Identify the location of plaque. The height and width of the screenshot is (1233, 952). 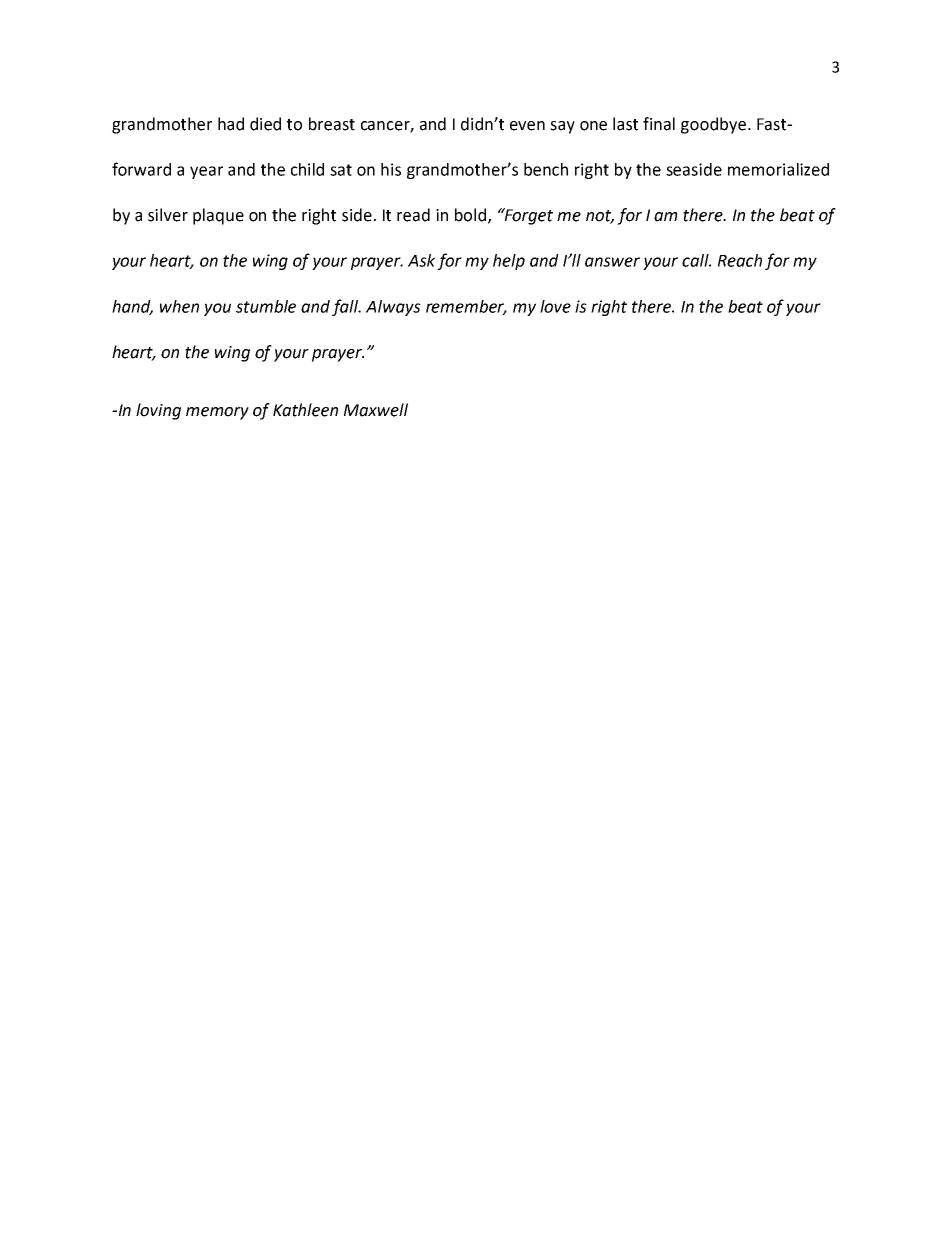
(218, 216).
